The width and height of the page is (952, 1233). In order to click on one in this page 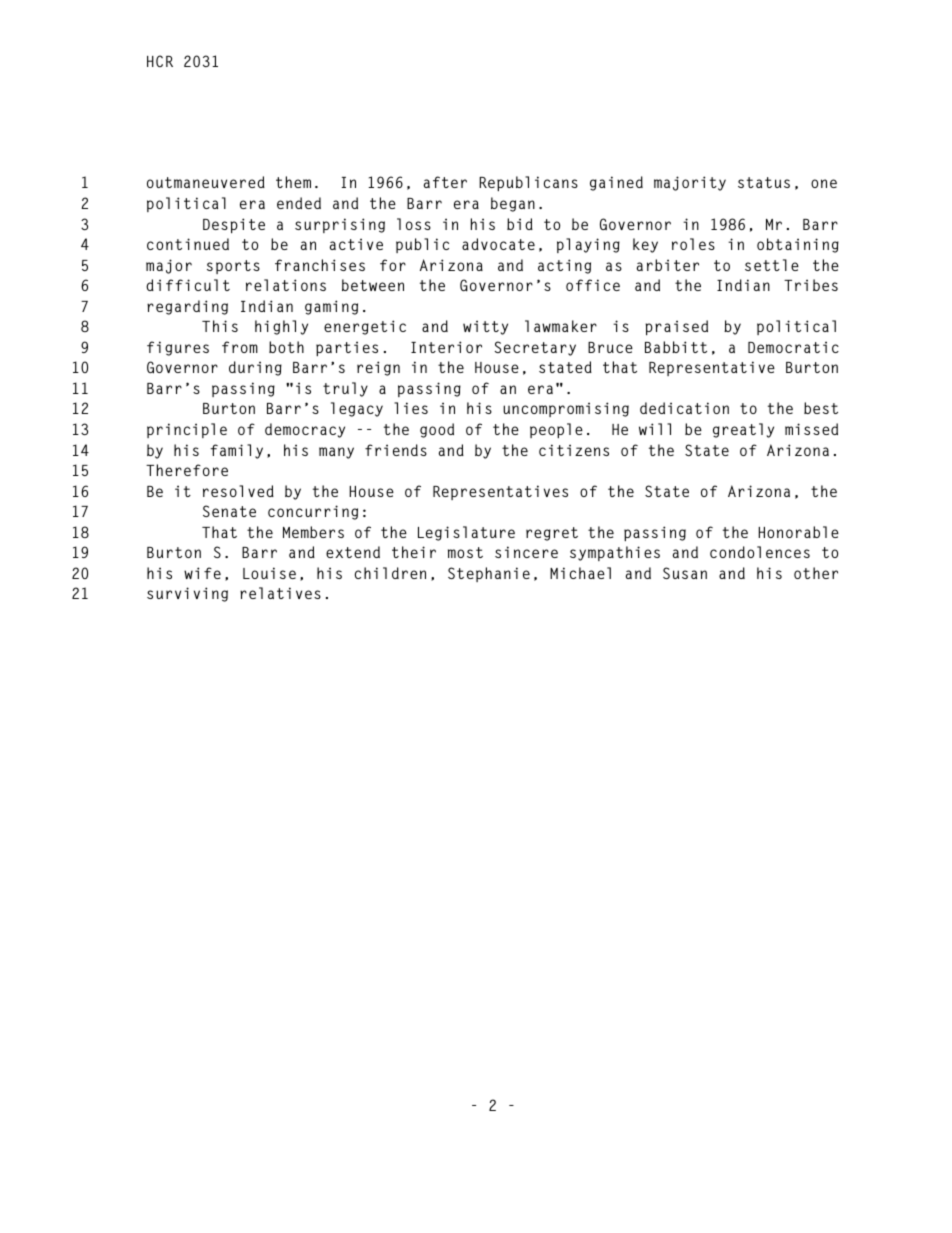, I will do `click(824, 183)`.
